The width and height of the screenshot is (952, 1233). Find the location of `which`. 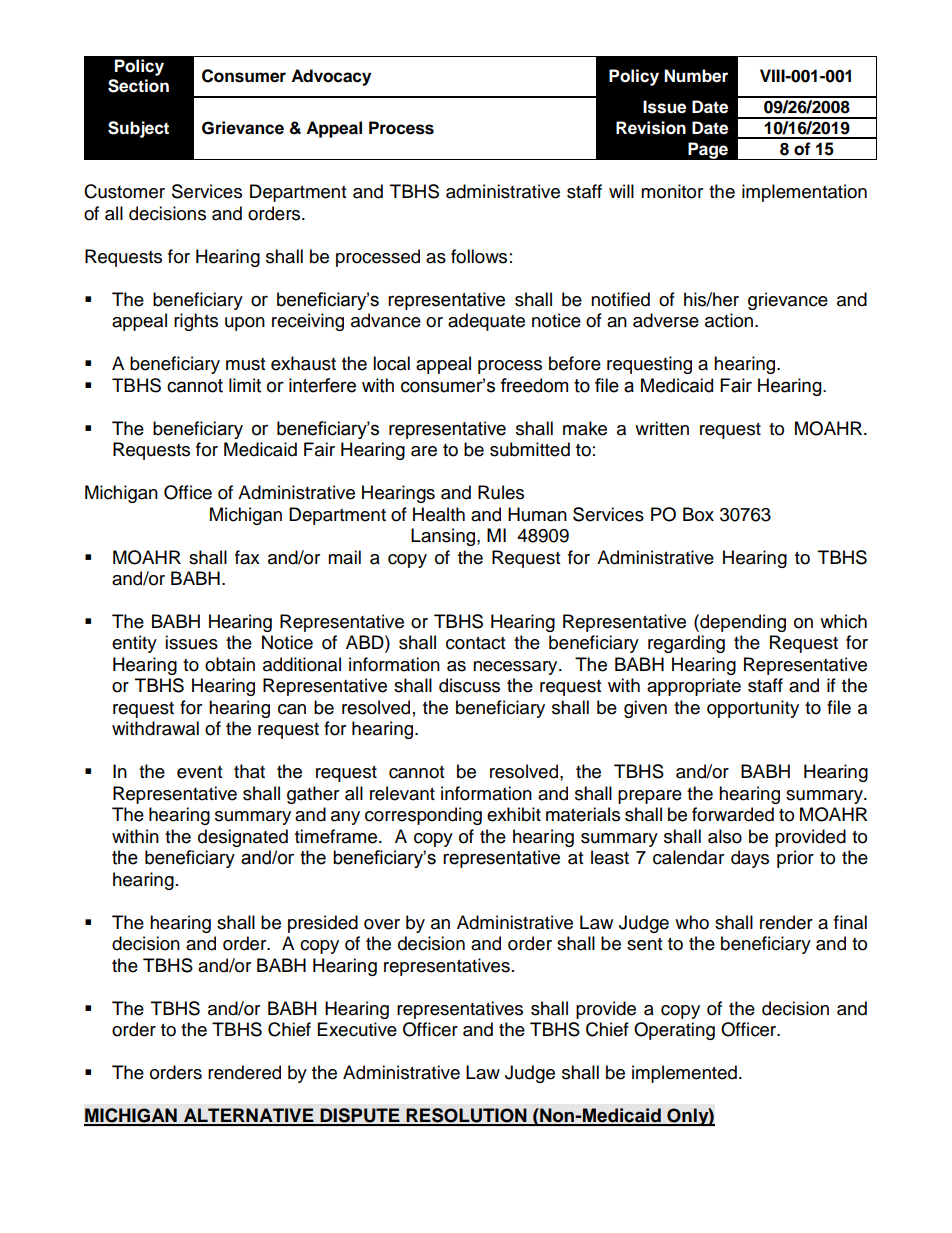

which is located at coordinates (843, 621).
